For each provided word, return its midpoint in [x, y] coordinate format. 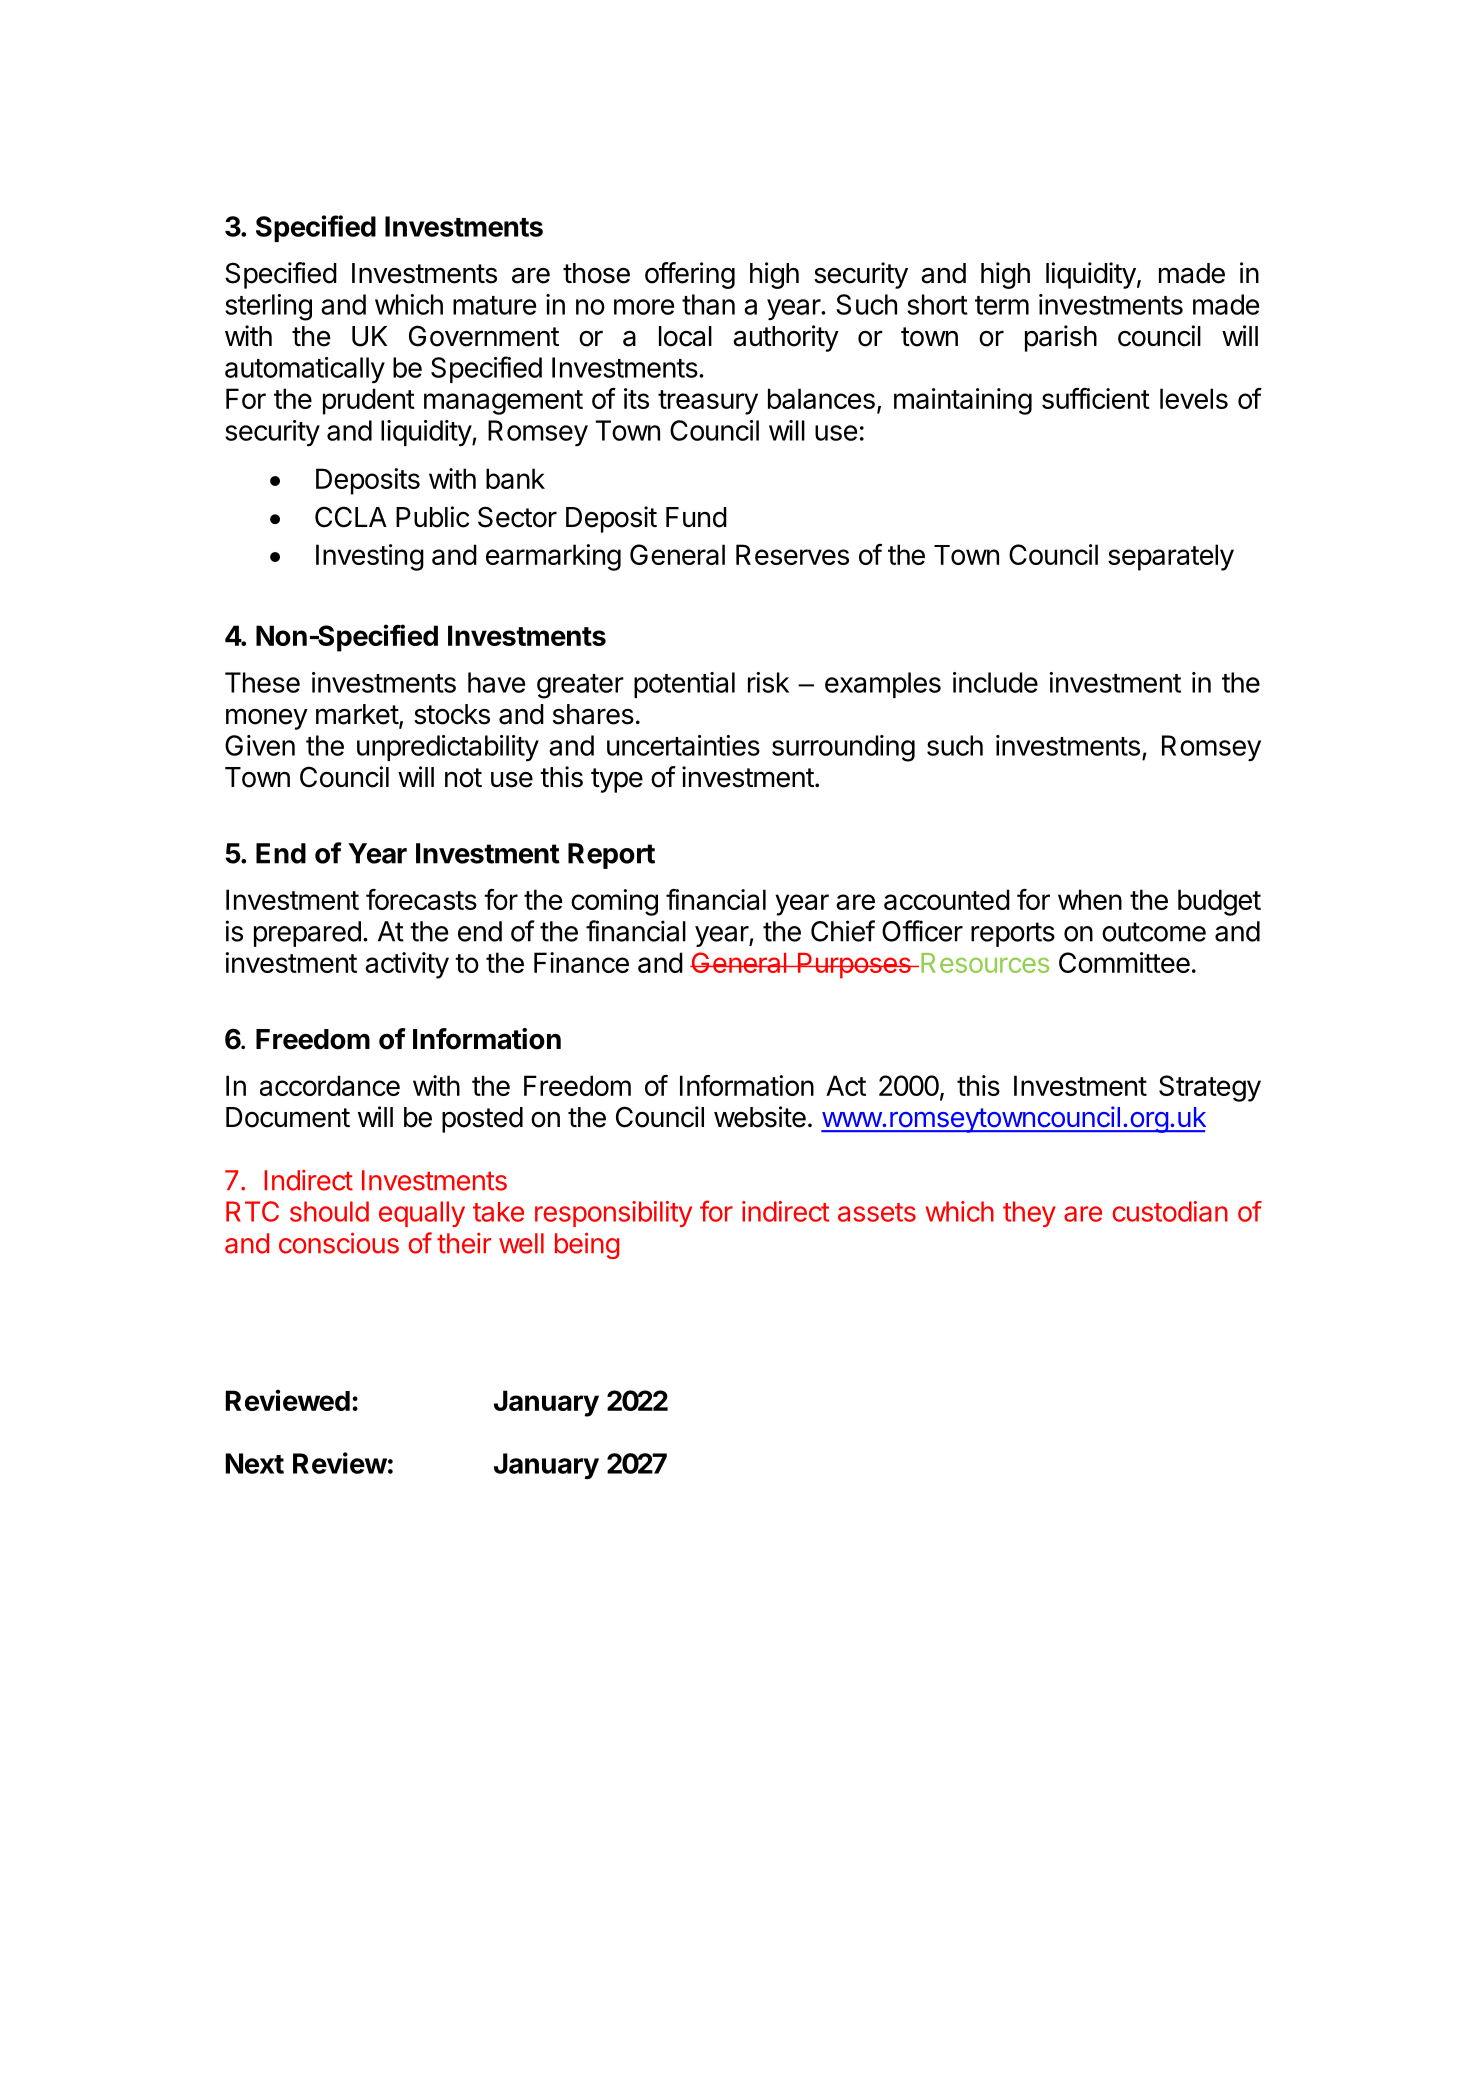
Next [255, 1463]
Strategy [1210, 1088]
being [587, 1245]
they [1029, 1214]
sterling [268, 307]
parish [1061, 338]
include [995, 682]
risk [768, 682]
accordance [330, 1085]
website [760, 1117]
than [708, 304]
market [358, 715]
